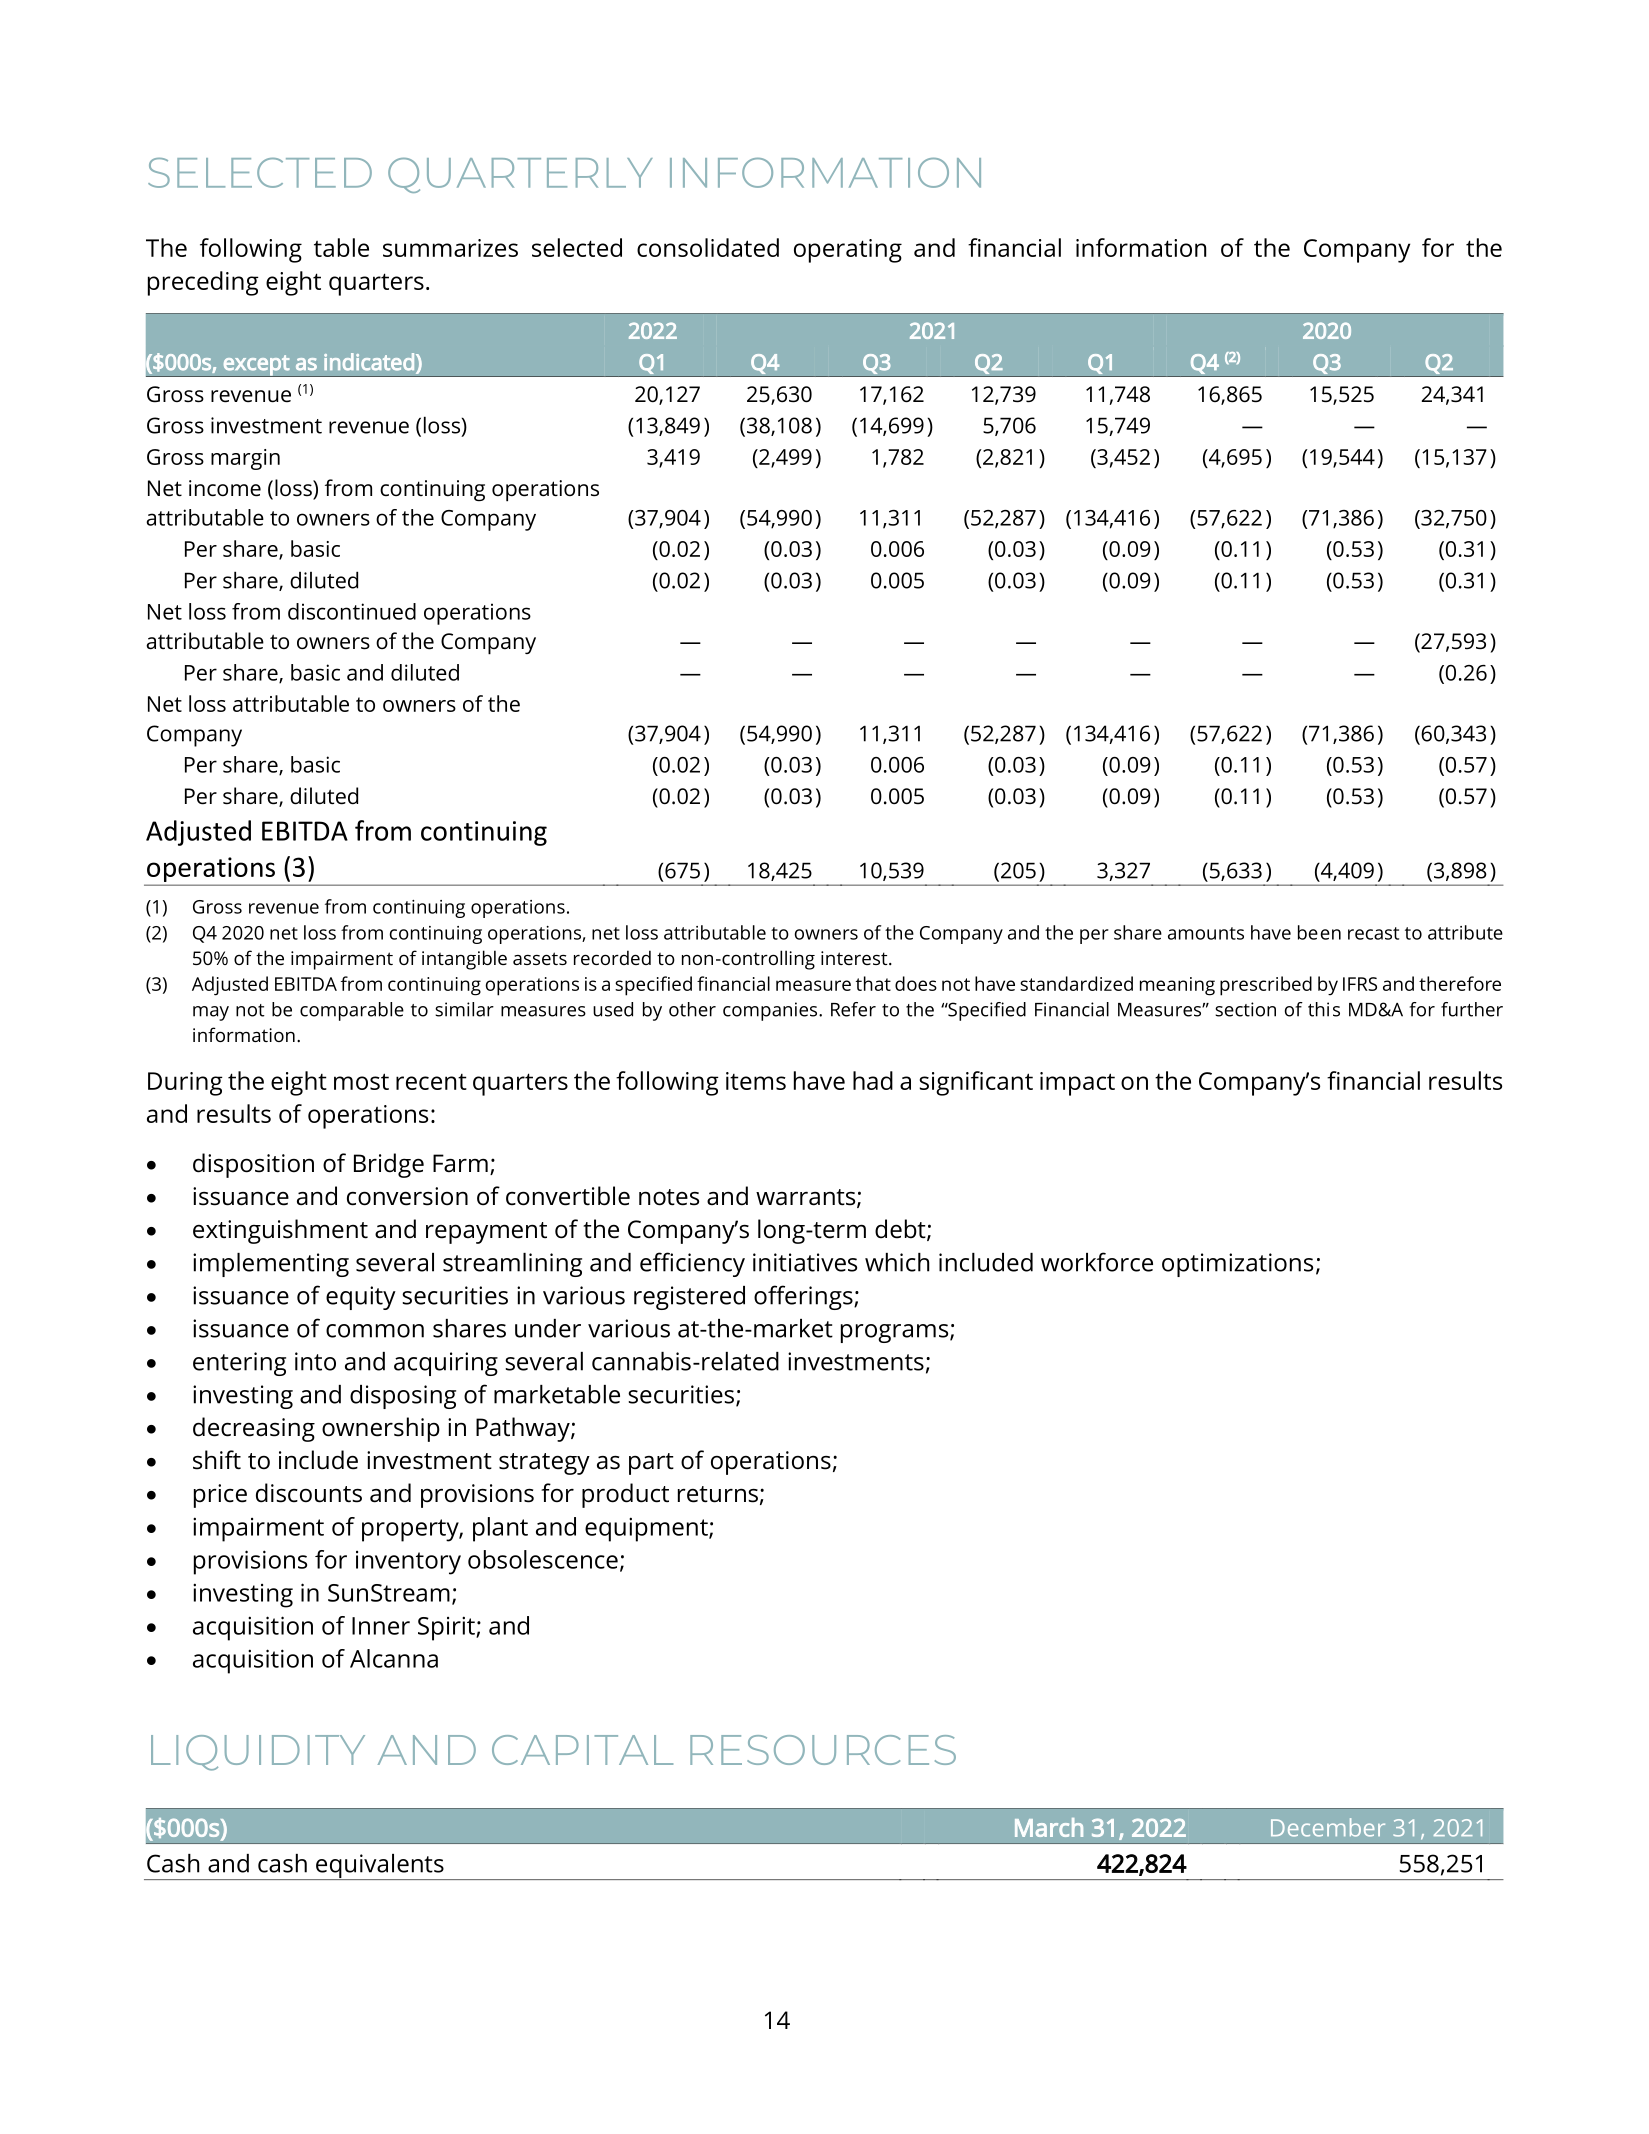  I want to click on consolidated, so click(708, 247).
